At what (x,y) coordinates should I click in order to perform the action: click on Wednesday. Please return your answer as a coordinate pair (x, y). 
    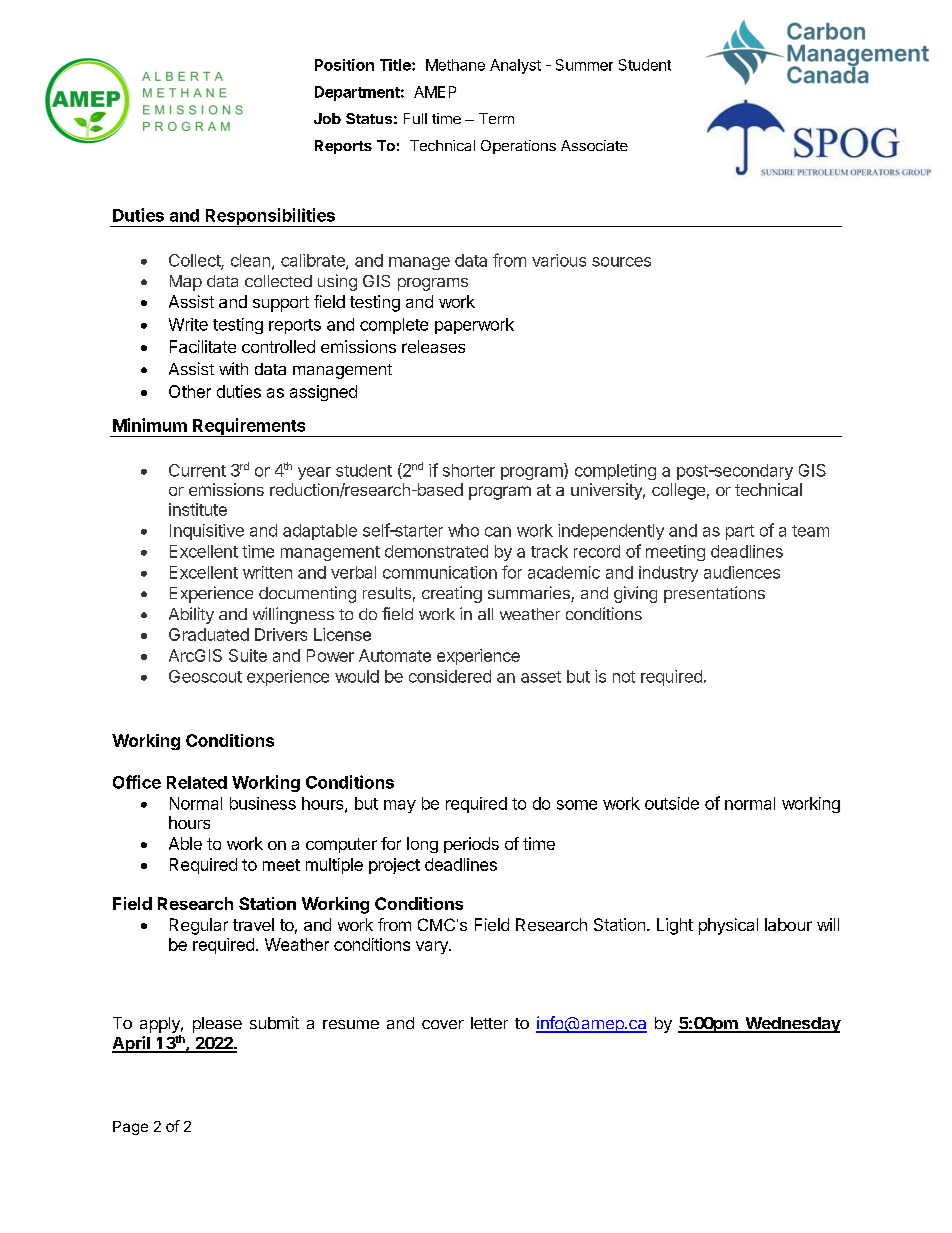
    Looking at the image, I should click on (792, 1025).
